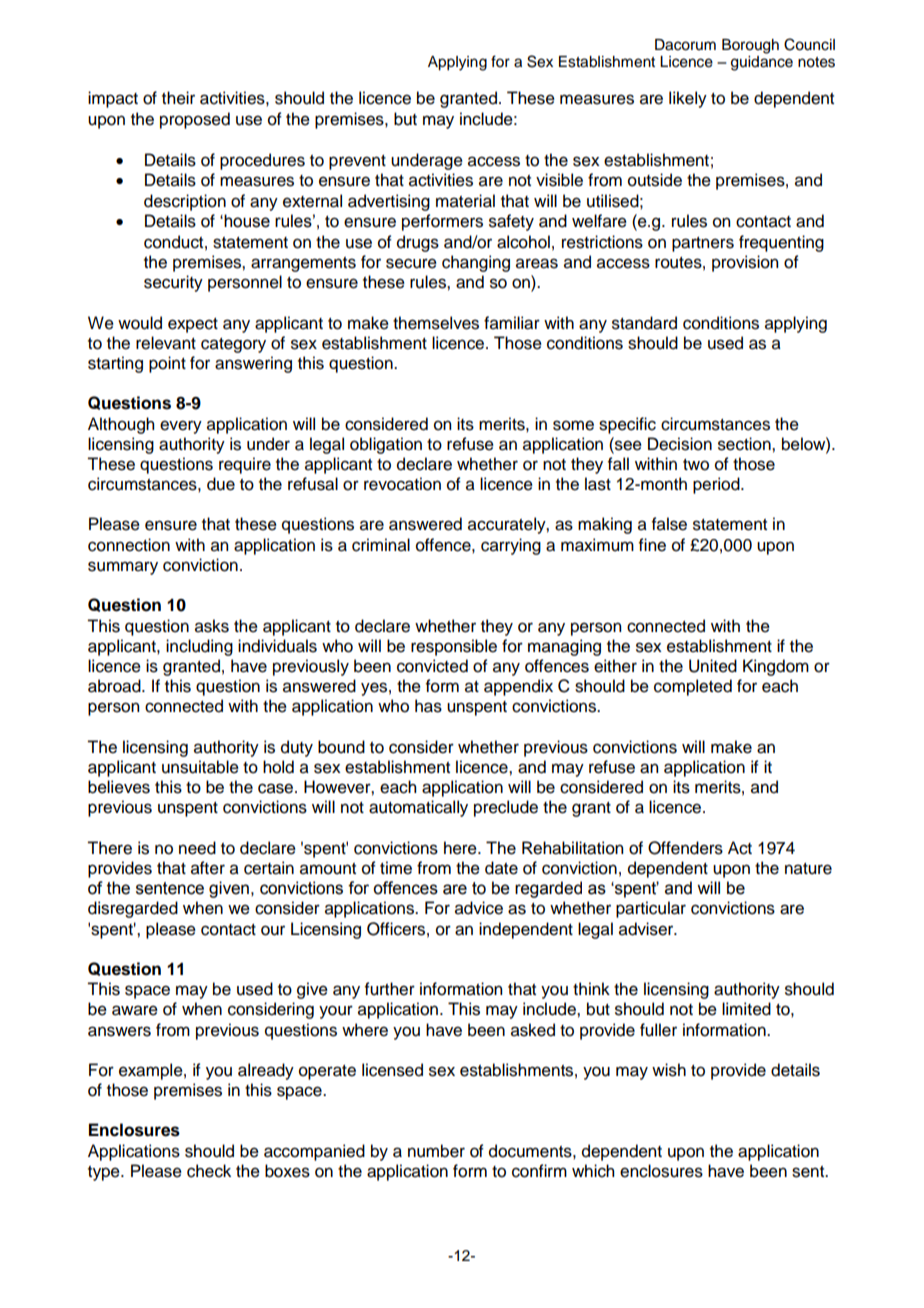 The width and height of the screenshot is (924, 1308). I want to click on guidance, so click(762, 63).
